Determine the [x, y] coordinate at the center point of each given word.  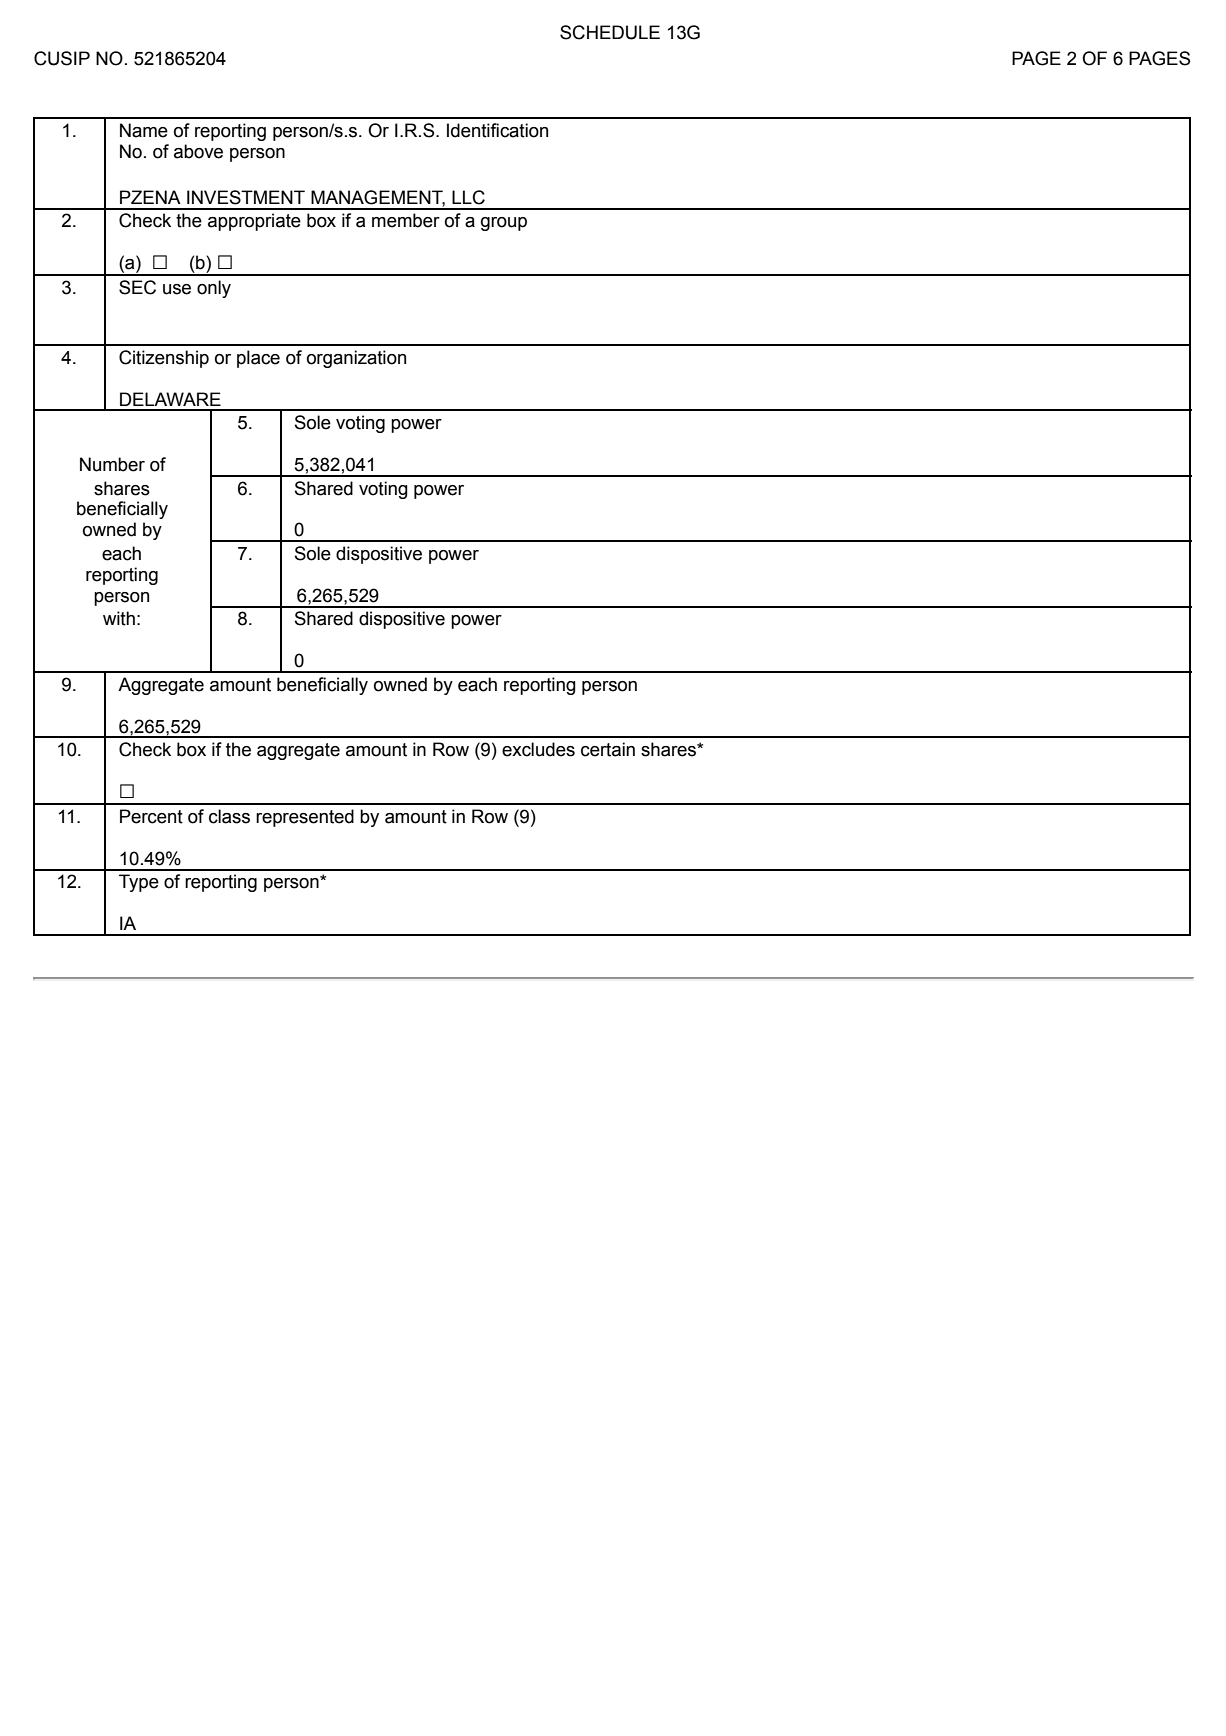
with [119, 618]
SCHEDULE [610, 32]
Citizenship [164, 359]
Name [144, 130]
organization [356, 359]
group [504, 224]
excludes [538, 749]
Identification [497, 130]
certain [608, 749]
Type [139, 883]
